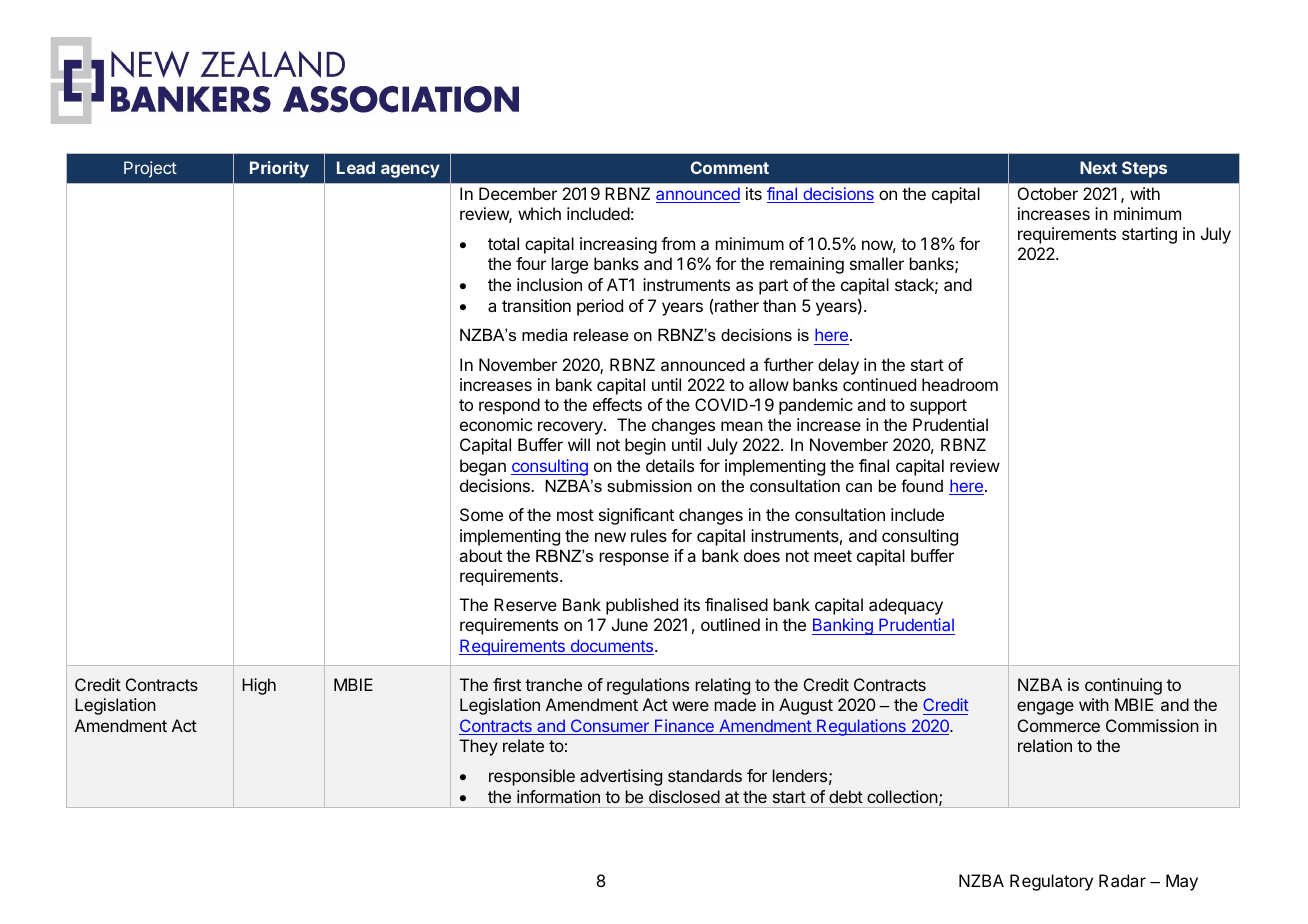  Describe the element at coordinates (649, 535) in the page. I see `rules` at that location.
